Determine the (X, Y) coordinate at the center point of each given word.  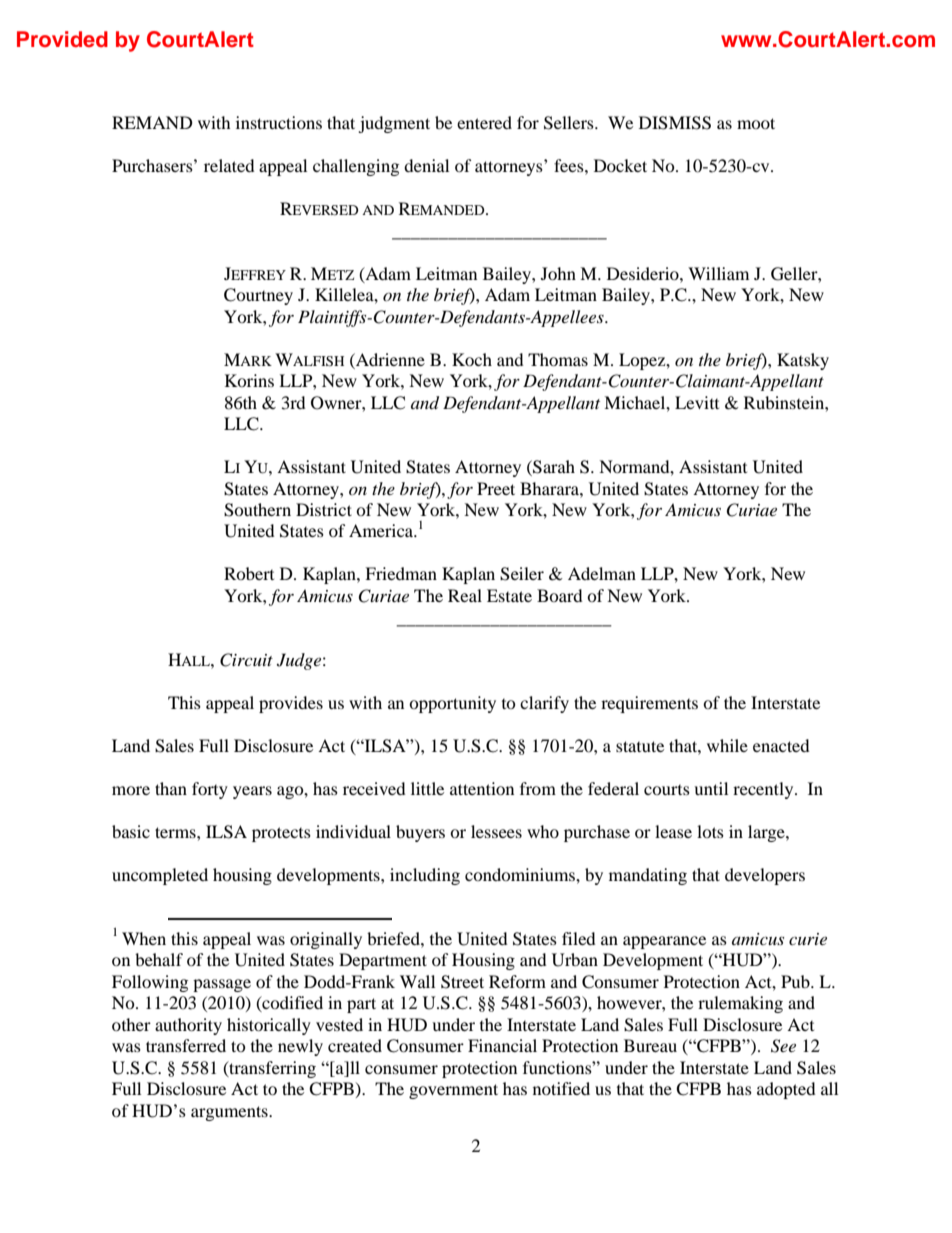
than (171, 788)
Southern (257, 510)
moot (756, 123)
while (727, 745)
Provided (62, 39)
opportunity (452, 704)
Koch (472, 359)
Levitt (697, 402)
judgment (394, 124)
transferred (186, 1045)
